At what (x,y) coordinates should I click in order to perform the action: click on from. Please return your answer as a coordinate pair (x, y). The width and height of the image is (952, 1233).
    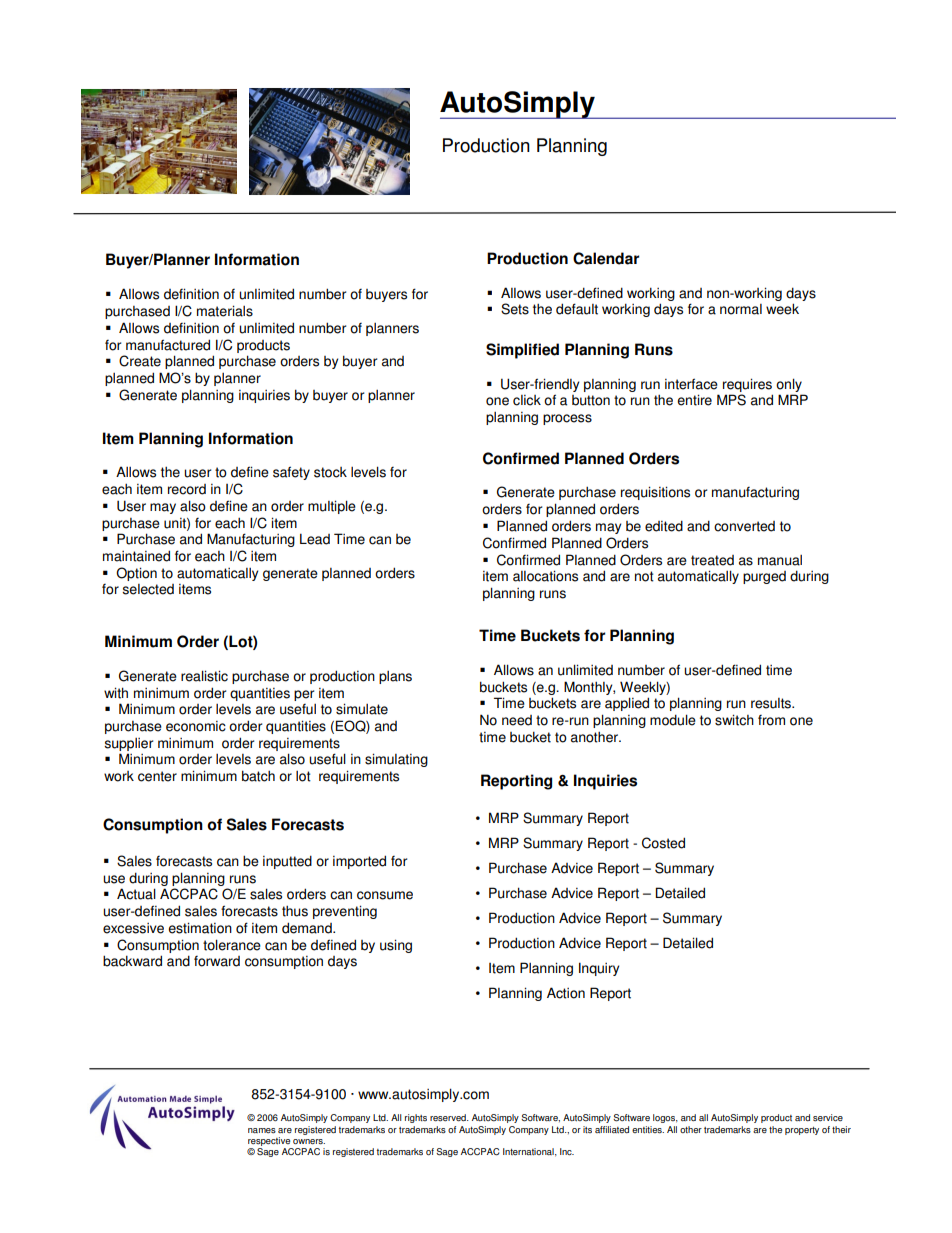
    Looking at the image, I should click on (771, 720).
